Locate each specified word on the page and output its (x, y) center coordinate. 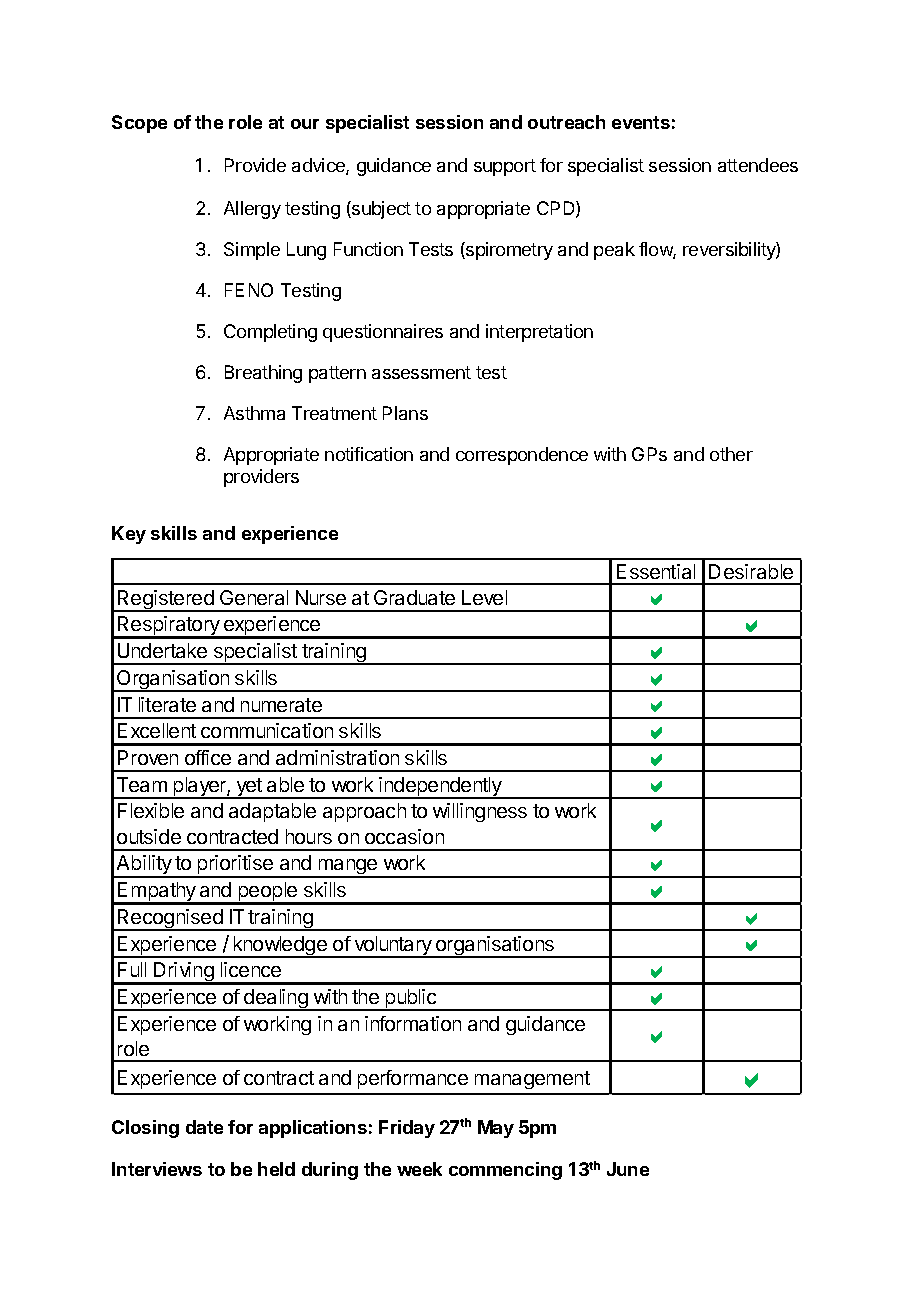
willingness (480, 812)
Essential (656, 571)
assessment (421, 372)
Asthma (254, 413)
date (204, 1127)
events (641, 122)
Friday (407, 1129)
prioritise (235, 866)
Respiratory (169, 627)
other (731, 454)
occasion (404, 836)
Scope (139, 124)
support (505, 167)
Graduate (414, 597)
